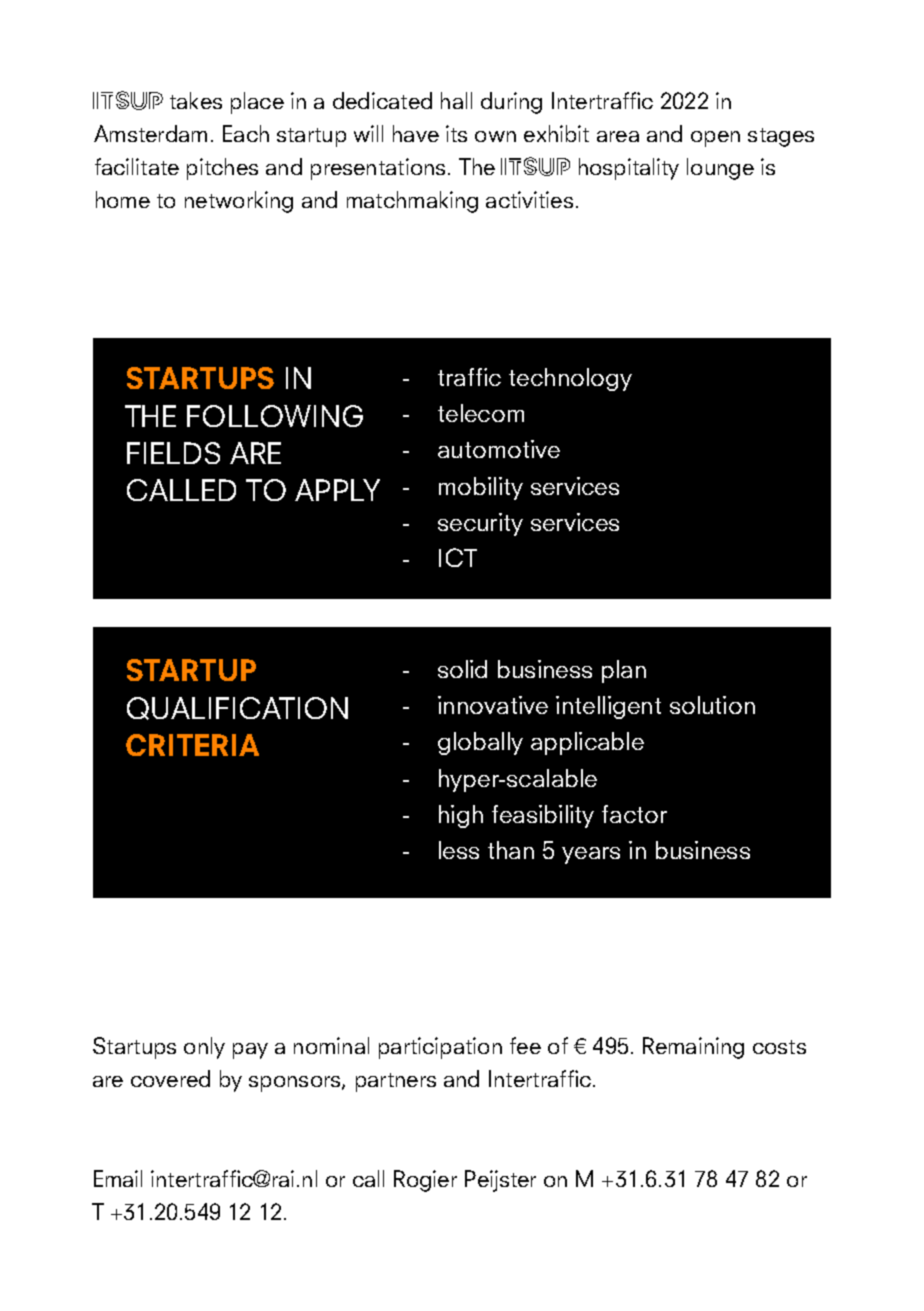 This screenshot has width=924, height=1311. Describe the element at coordinates (715, 139) in the screenshot. I see `open` at that location.
